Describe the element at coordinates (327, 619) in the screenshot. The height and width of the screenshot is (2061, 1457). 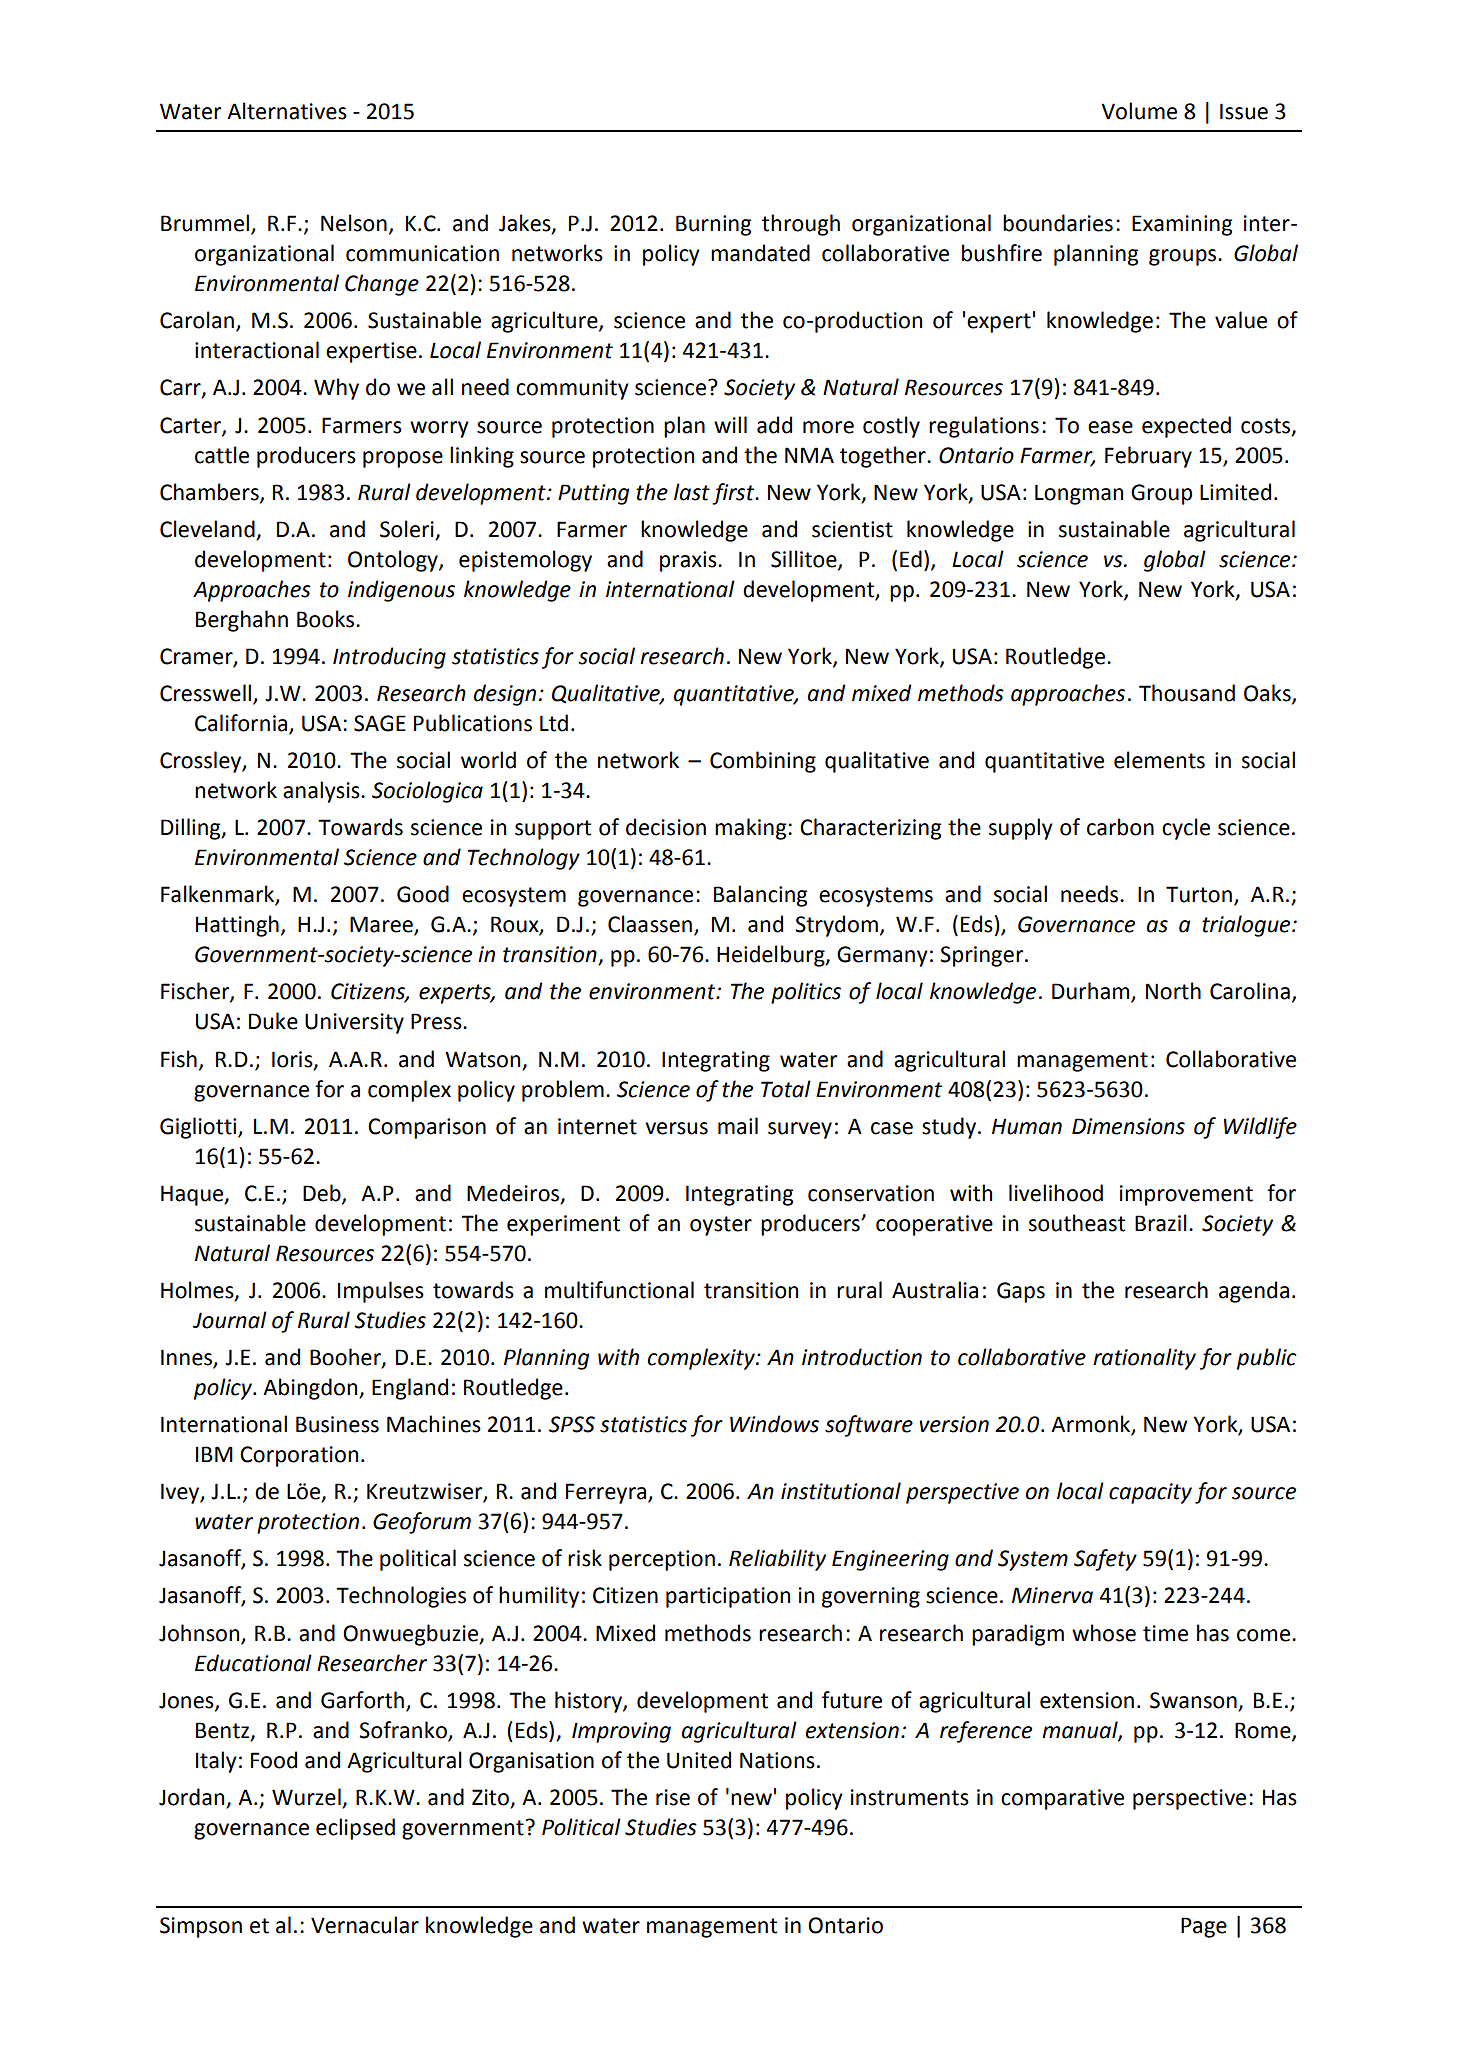
I see `Books` at that location.
